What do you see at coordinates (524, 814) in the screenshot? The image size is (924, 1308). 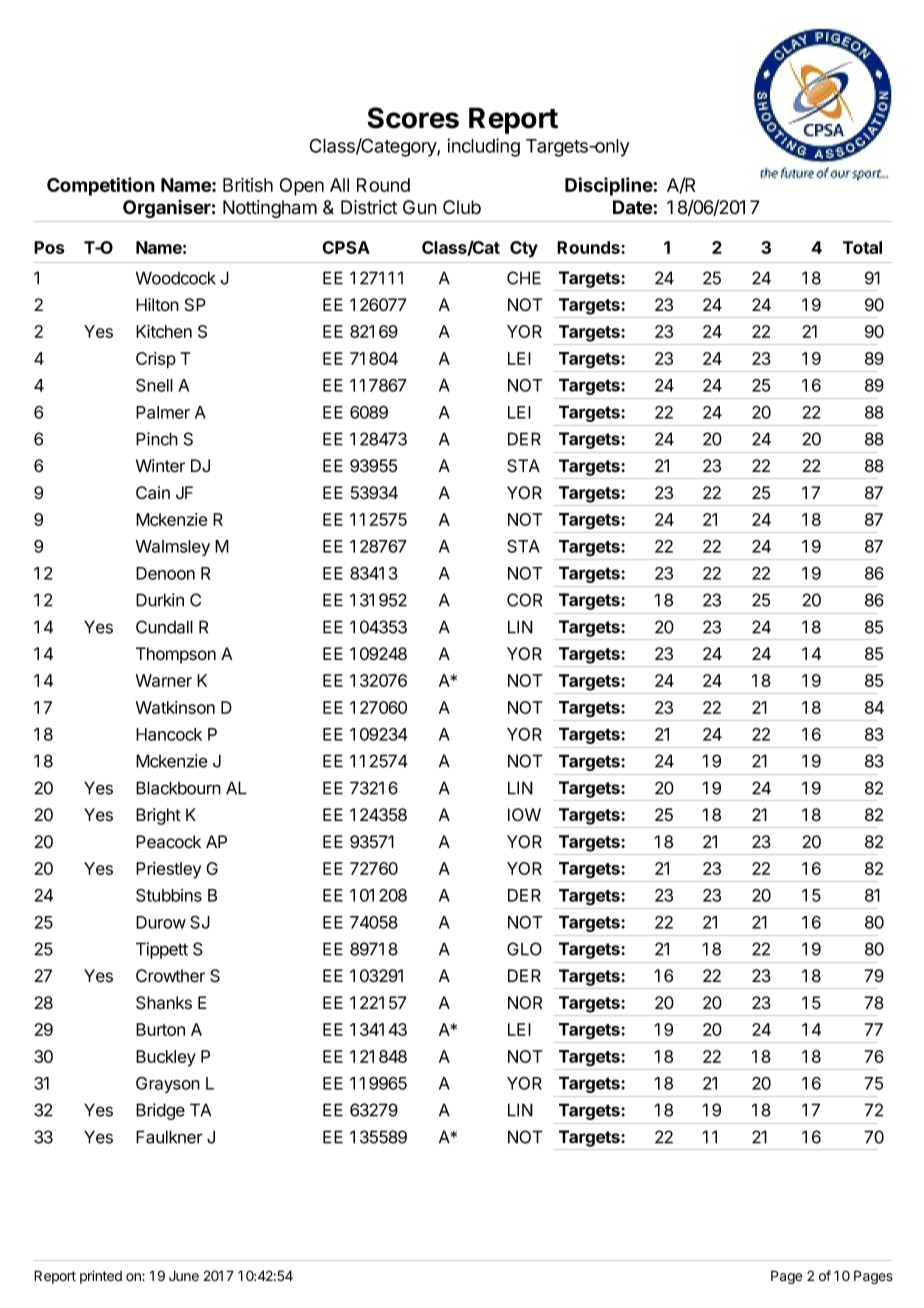 I see `IOW` at bounding box center [524, 814].
